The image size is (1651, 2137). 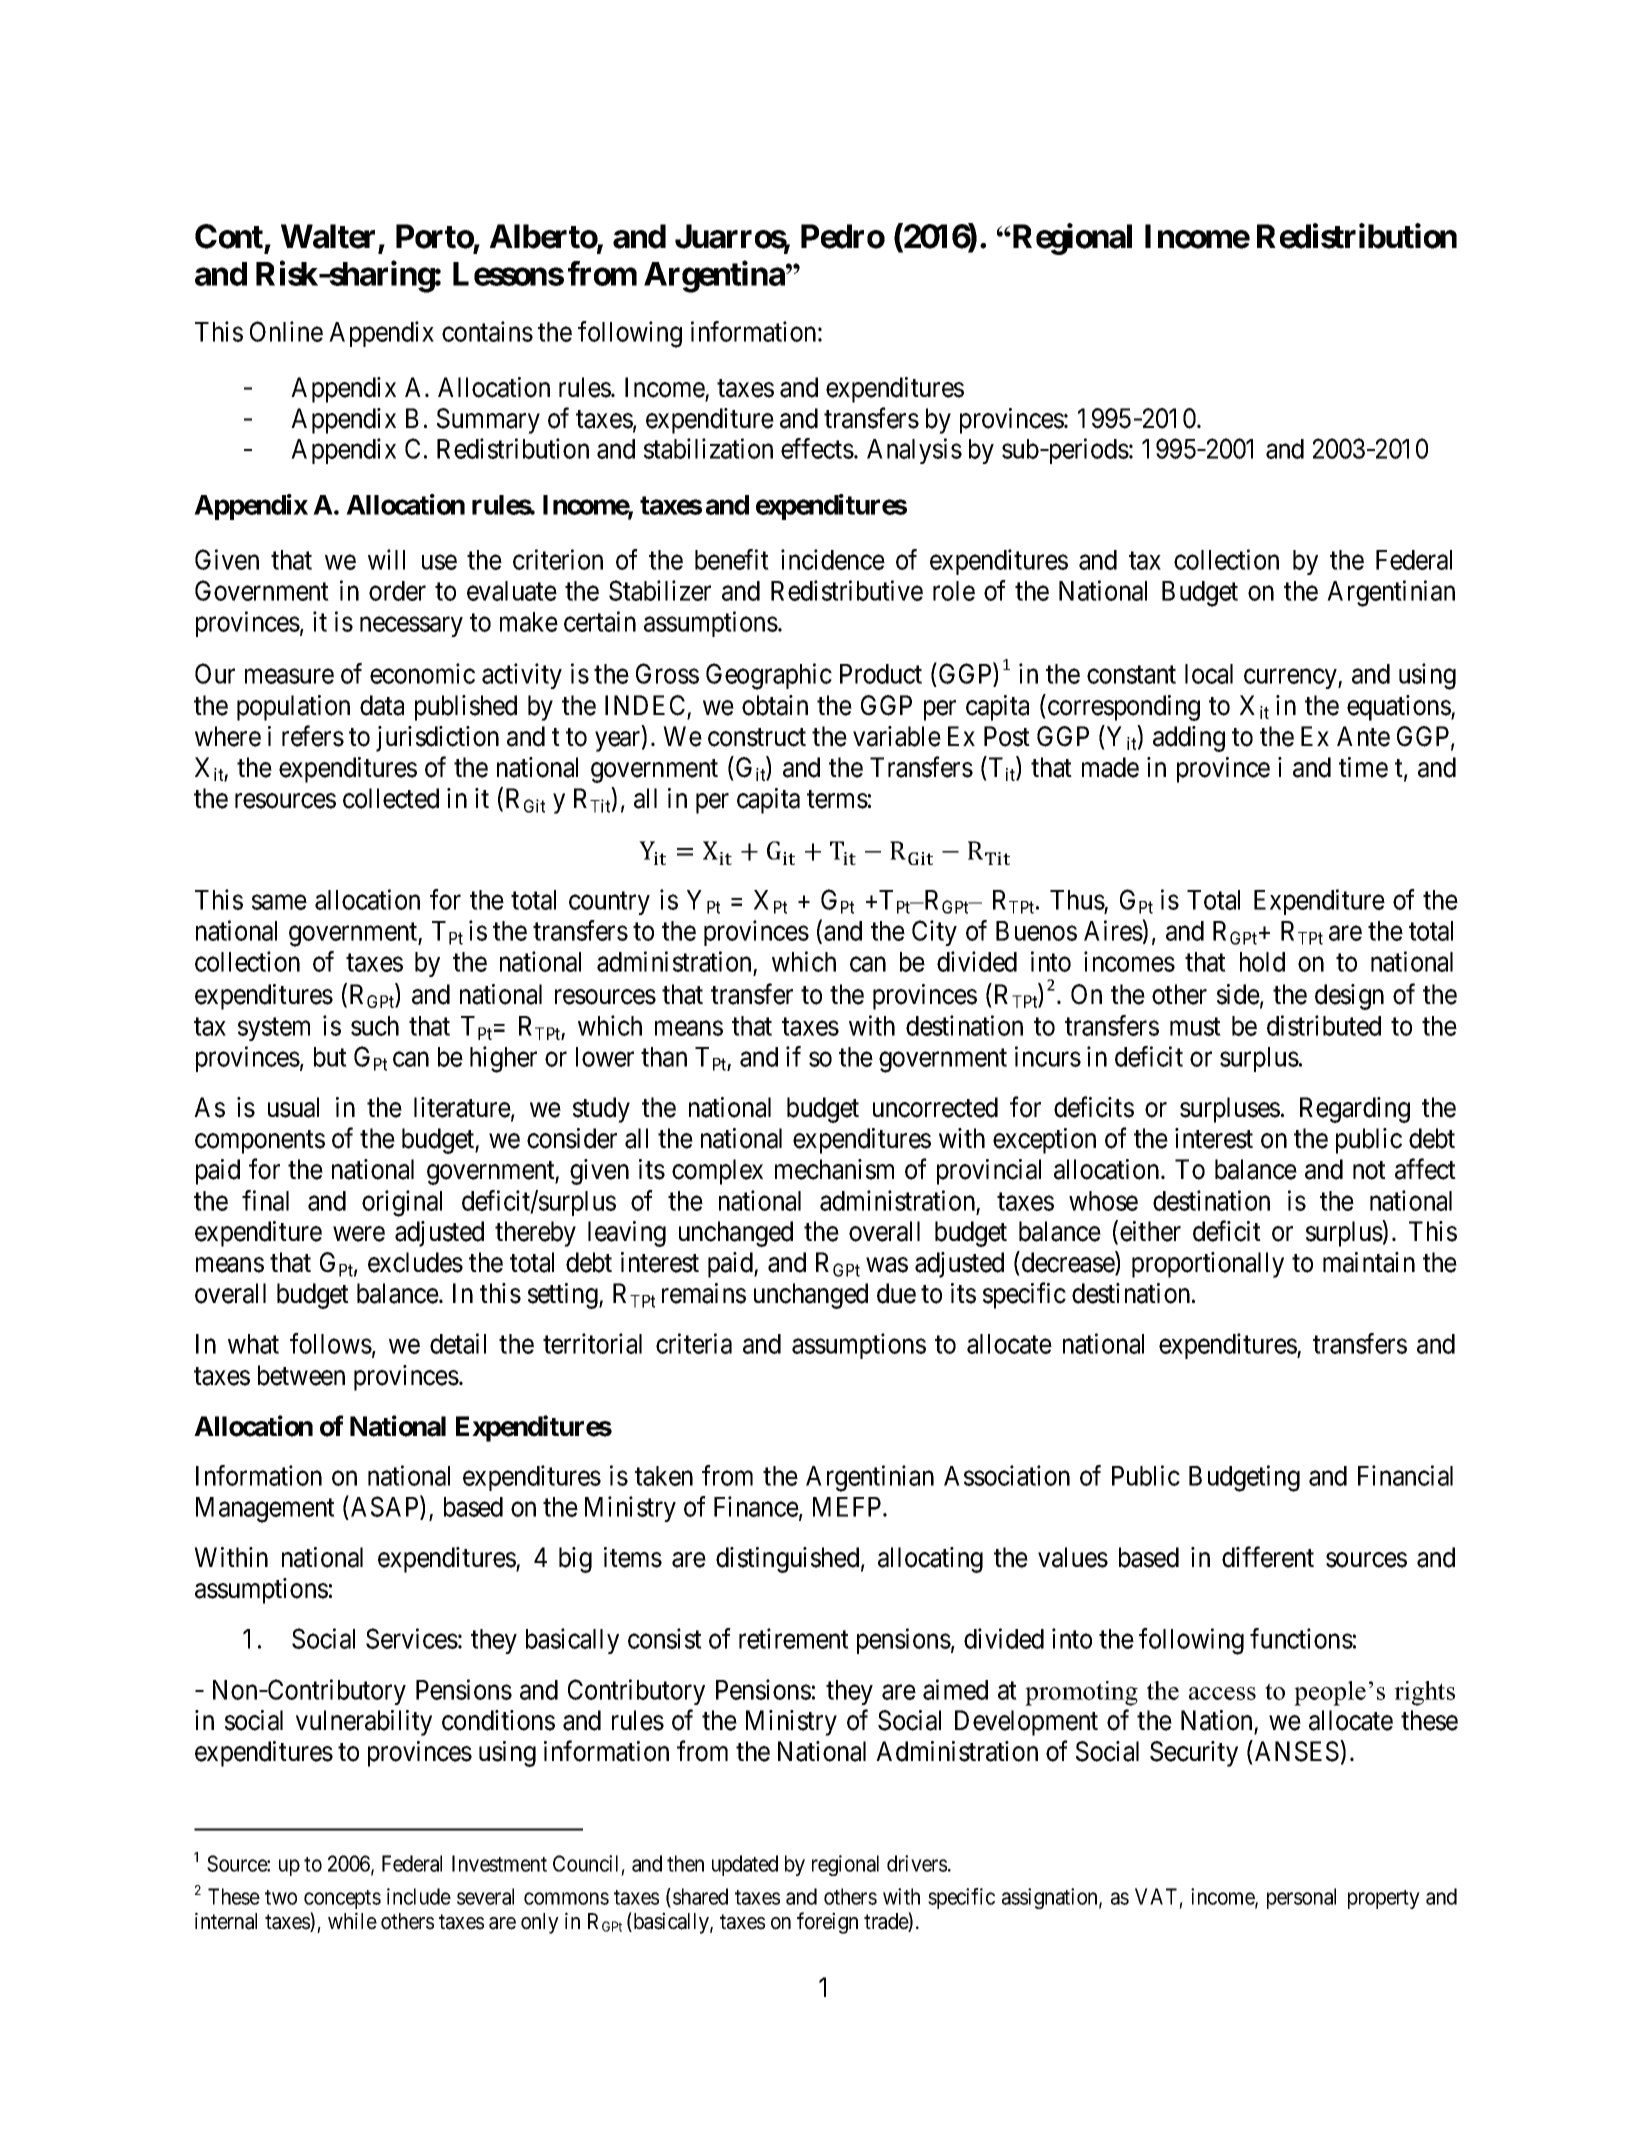 What do you see at coordinates (914, 451) in the screenshot?
I see `Analysis` at bounding box center [914, 451].
